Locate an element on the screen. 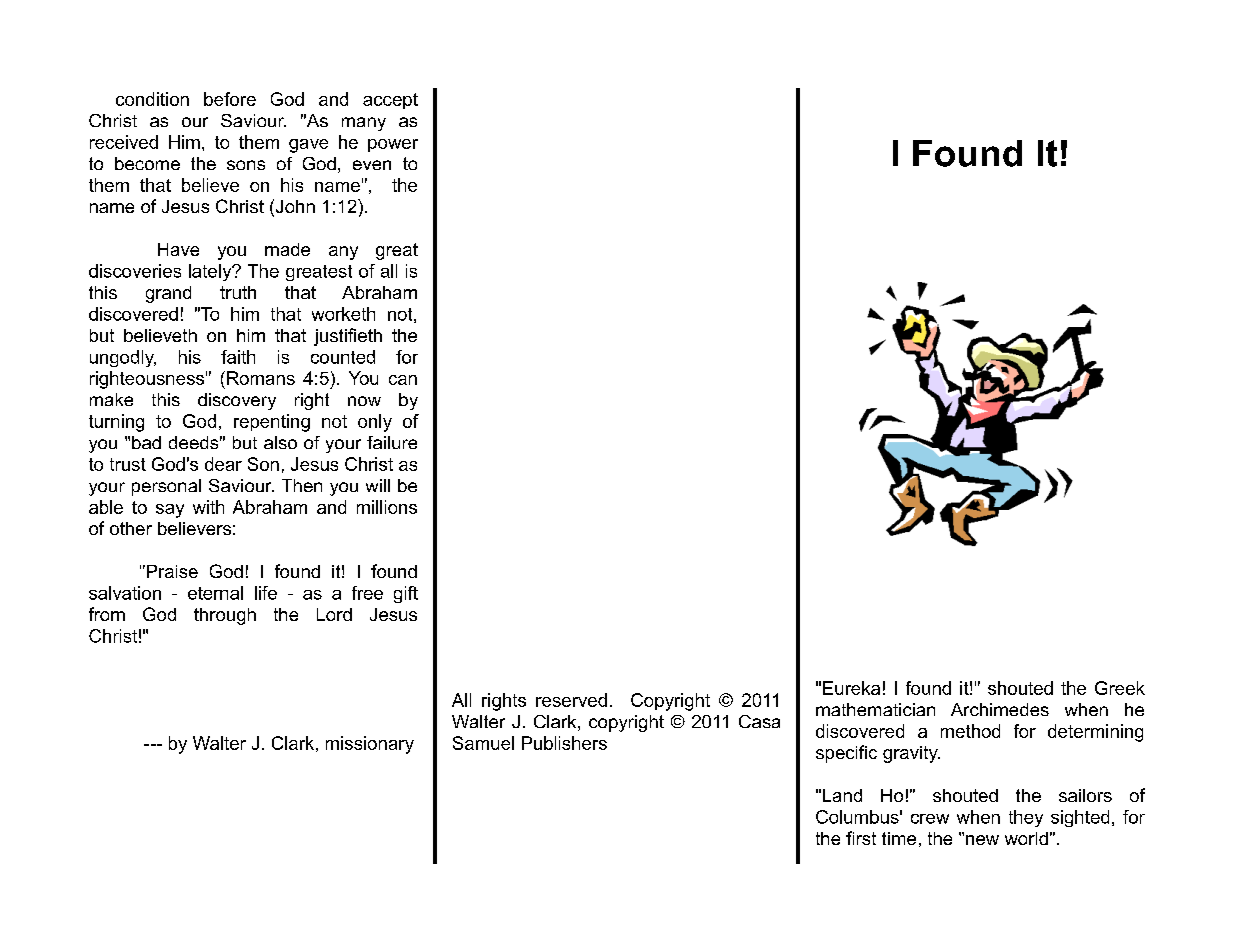 The height and width of the screenshot is (952, 1233). missionary is located at coordinates (370, 745).
